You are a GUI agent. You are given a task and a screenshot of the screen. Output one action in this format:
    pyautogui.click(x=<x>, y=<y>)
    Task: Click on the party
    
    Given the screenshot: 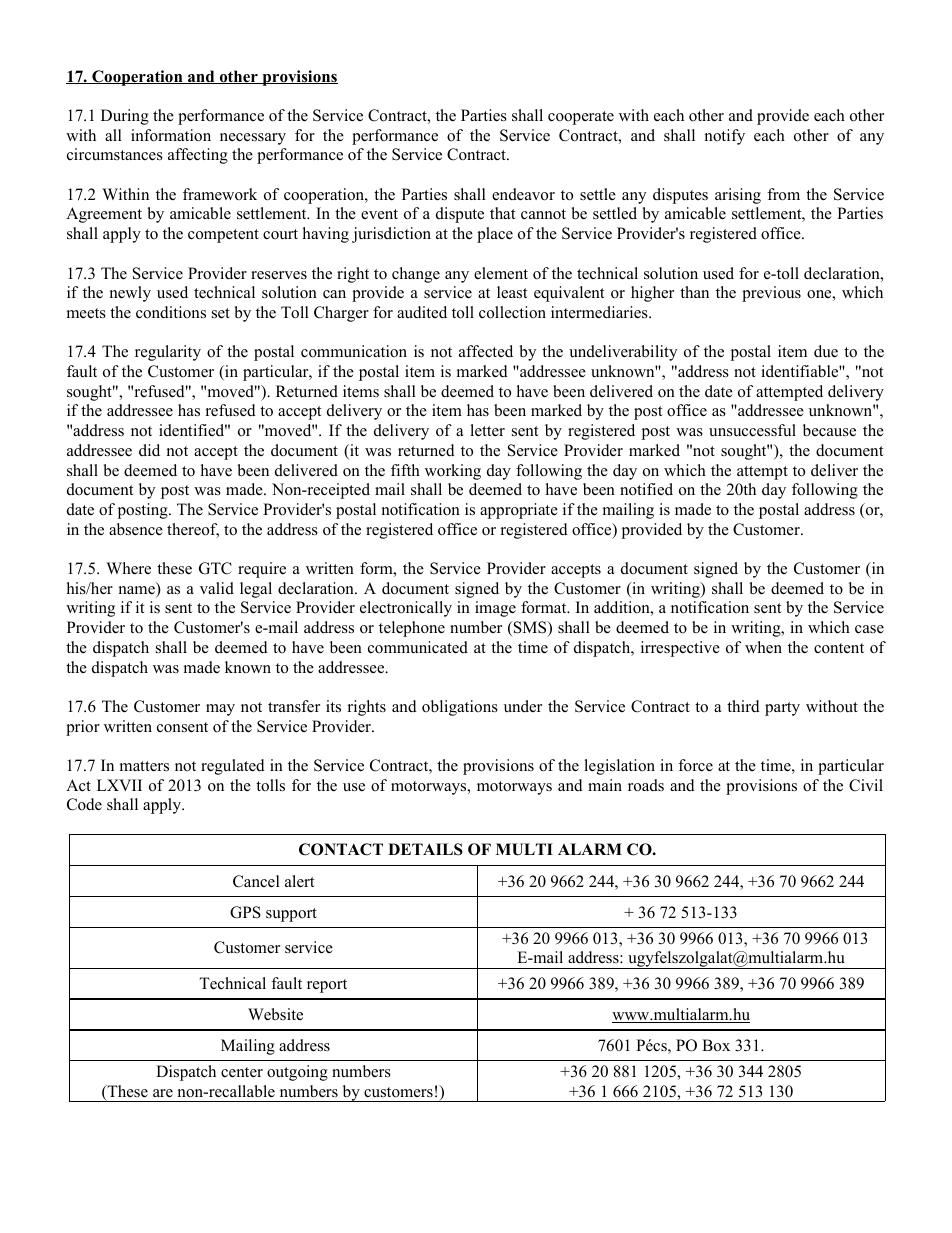 What is the action you would take?
    pyautogui.click(x=782, y=709)
